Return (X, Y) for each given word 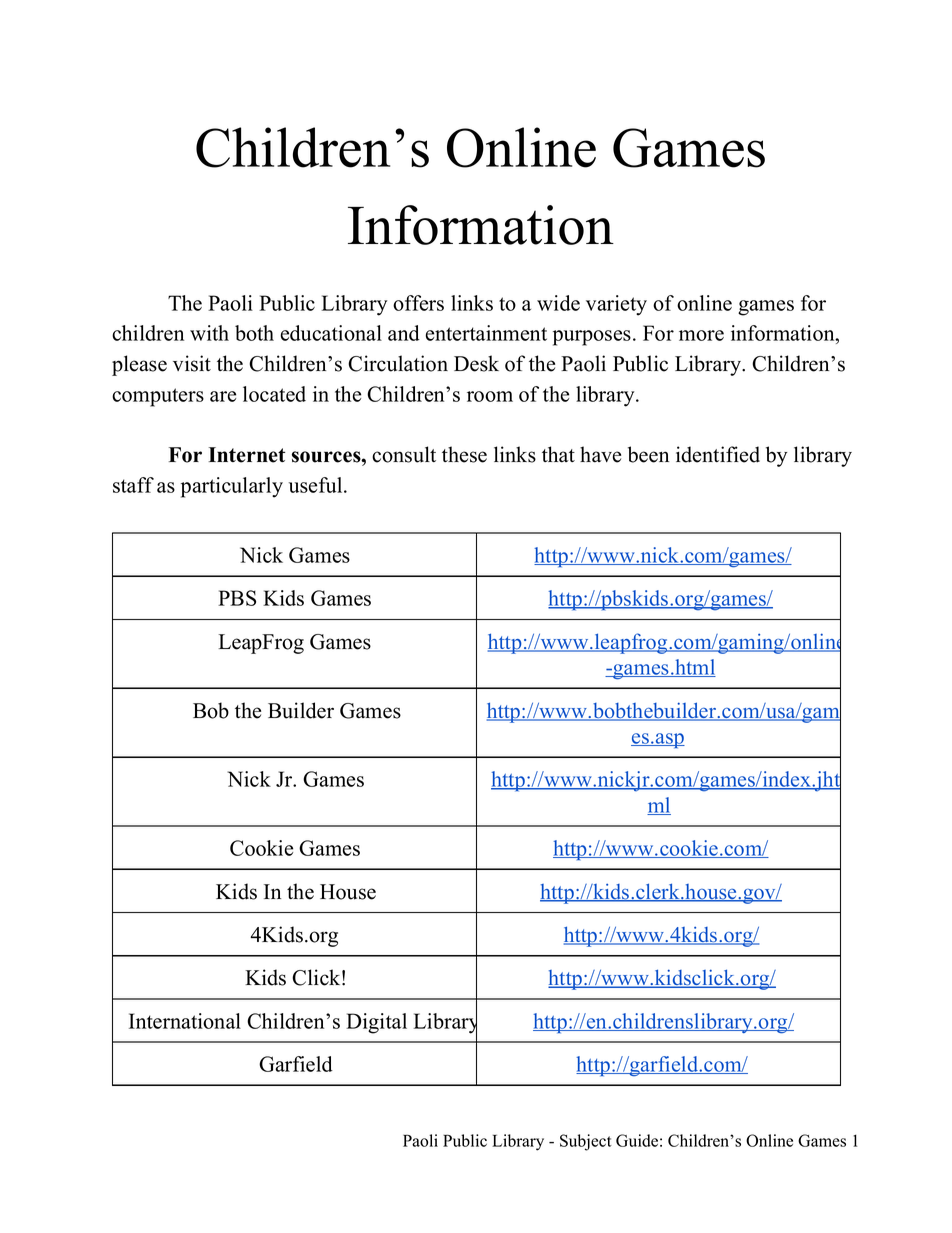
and (404, 333)
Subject (586, 1142)
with (209, 333)
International (185, 1021)
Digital (376, 1023)
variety (616, 305)
